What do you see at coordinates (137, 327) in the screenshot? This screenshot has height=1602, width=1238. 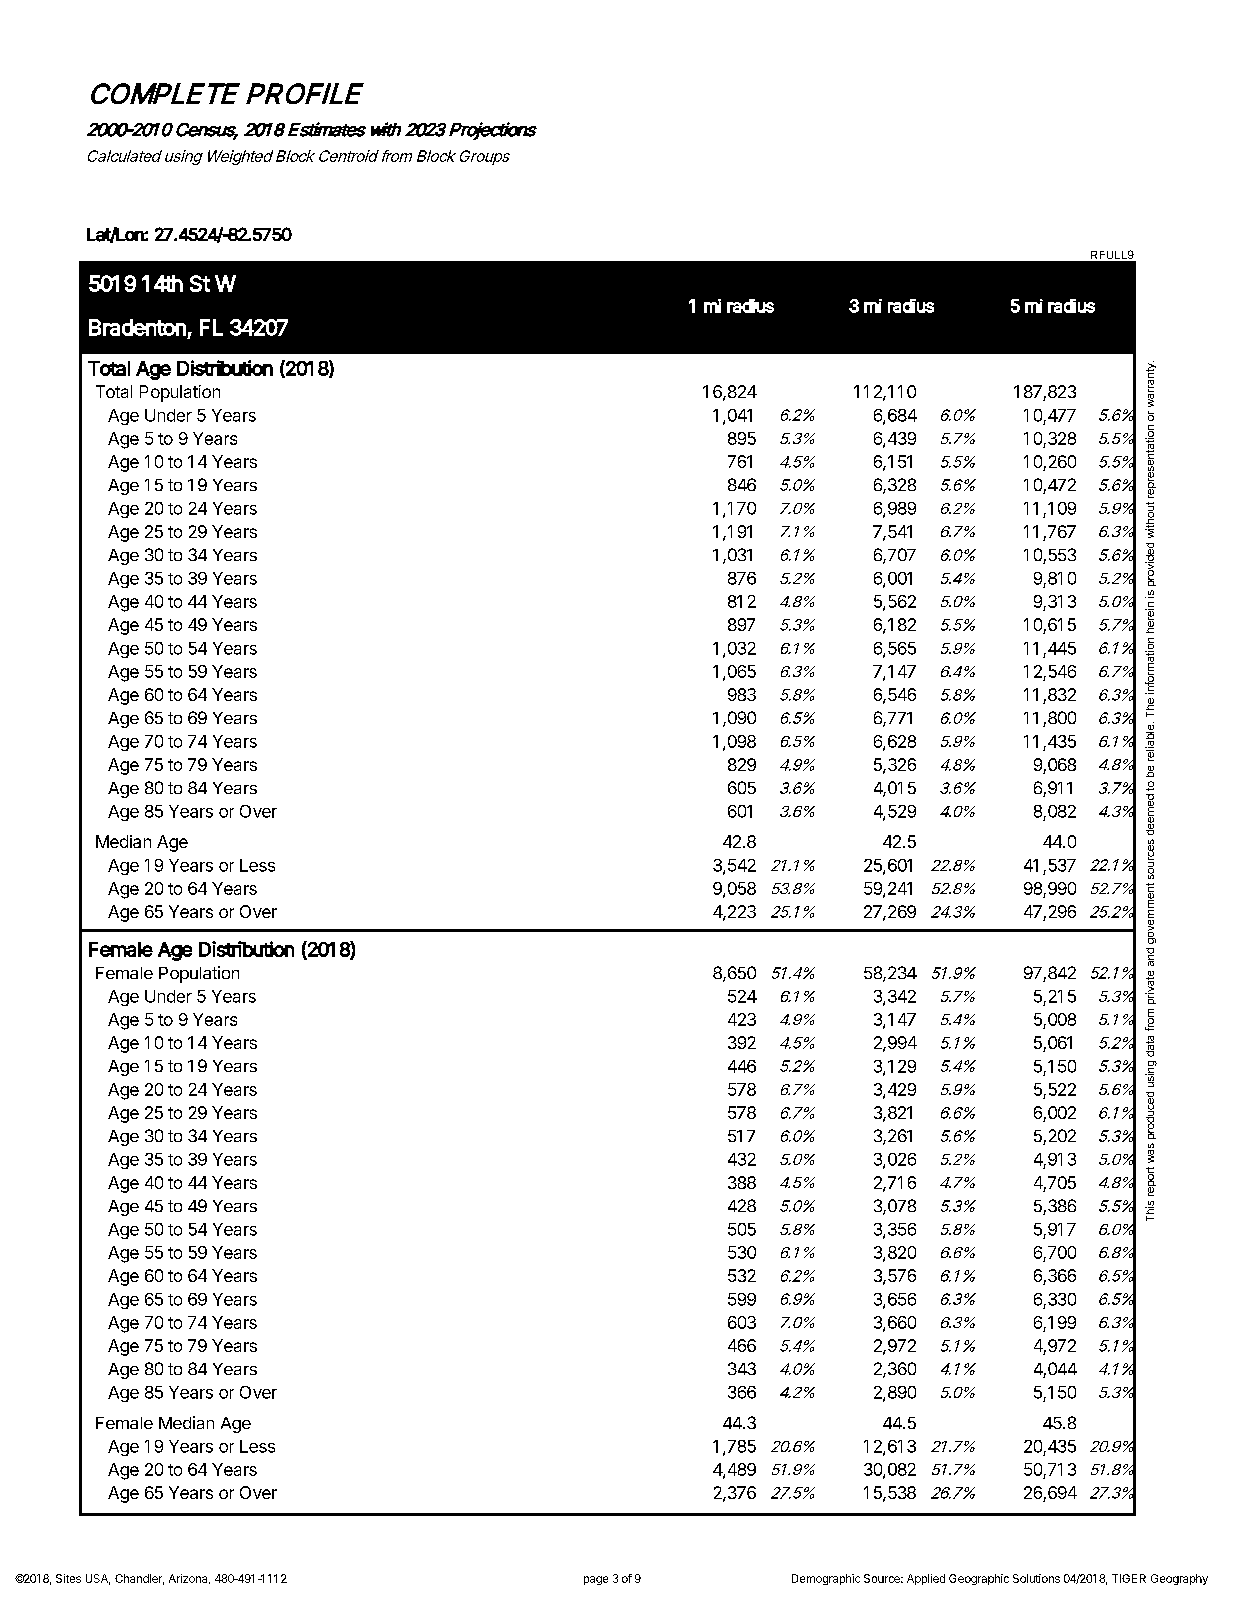 I see `Bradenton` at bounding box center [137, 327].
